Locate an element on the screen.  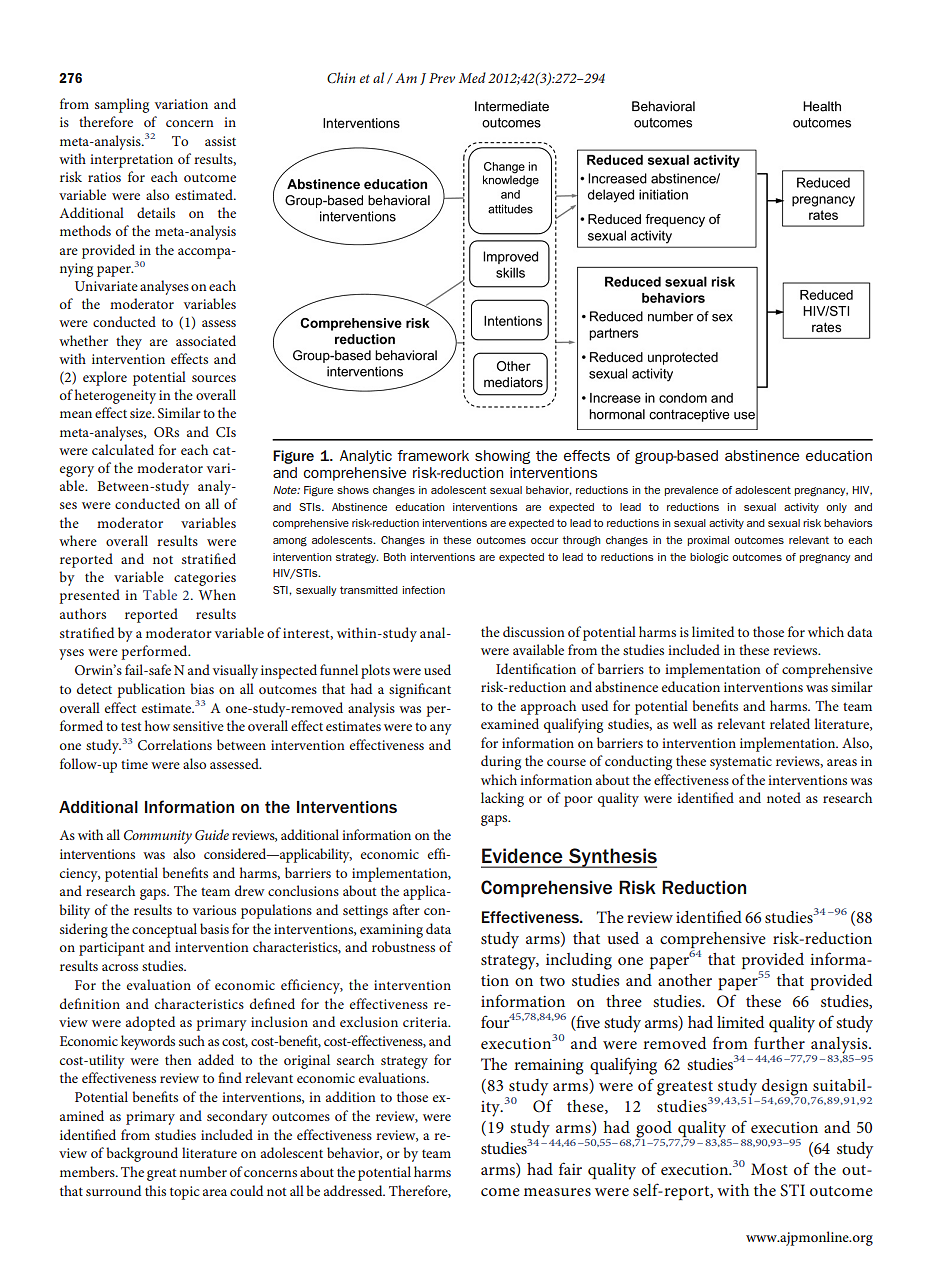
framework is located at coordinates (433, 455).
